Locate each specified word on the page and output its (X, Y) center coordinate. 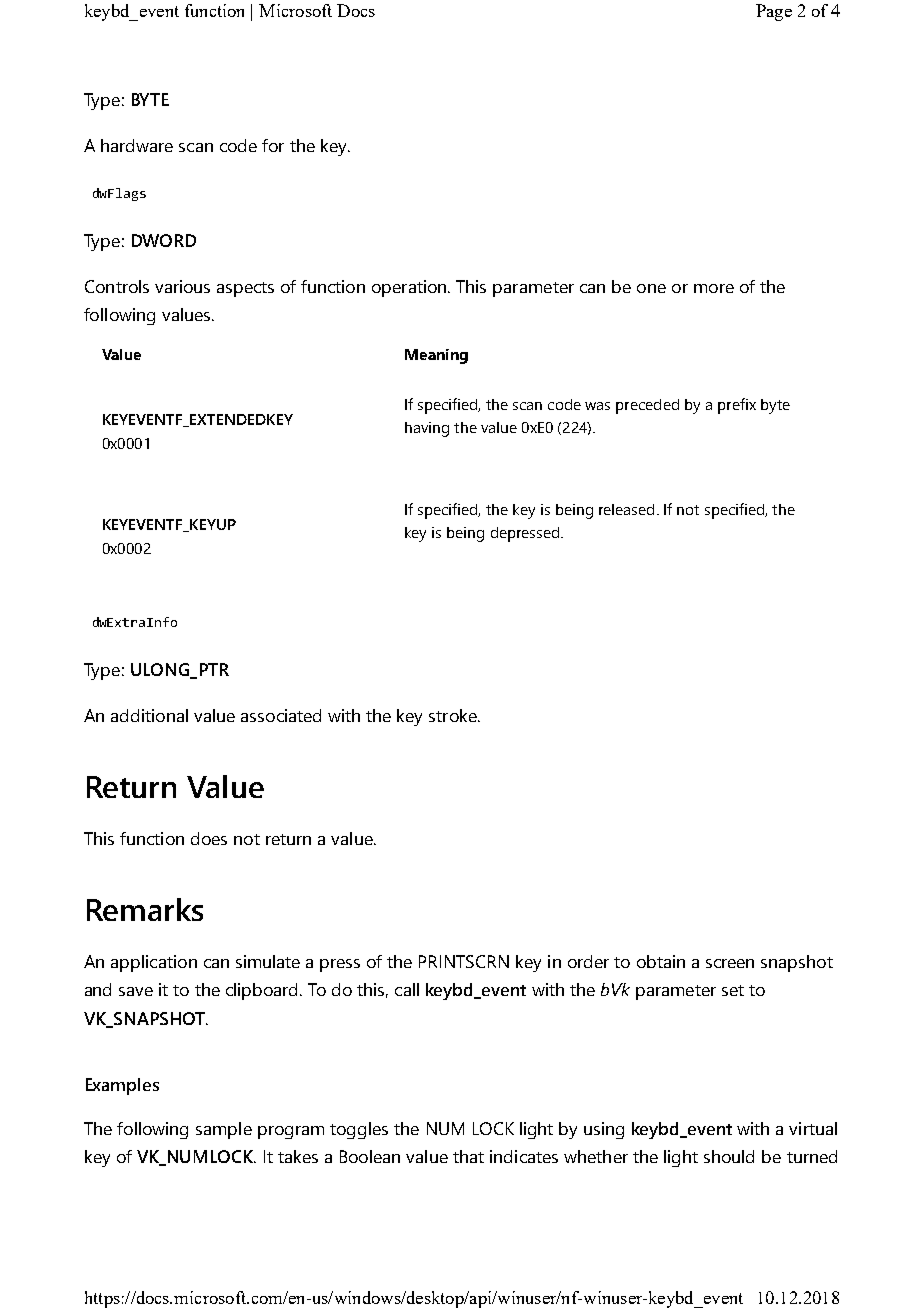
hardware (137, 145)
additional (149, 715)
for (273, 145)
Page (774, 12)
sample (224, 1130)
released (626, 509)
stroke (454, 715)
